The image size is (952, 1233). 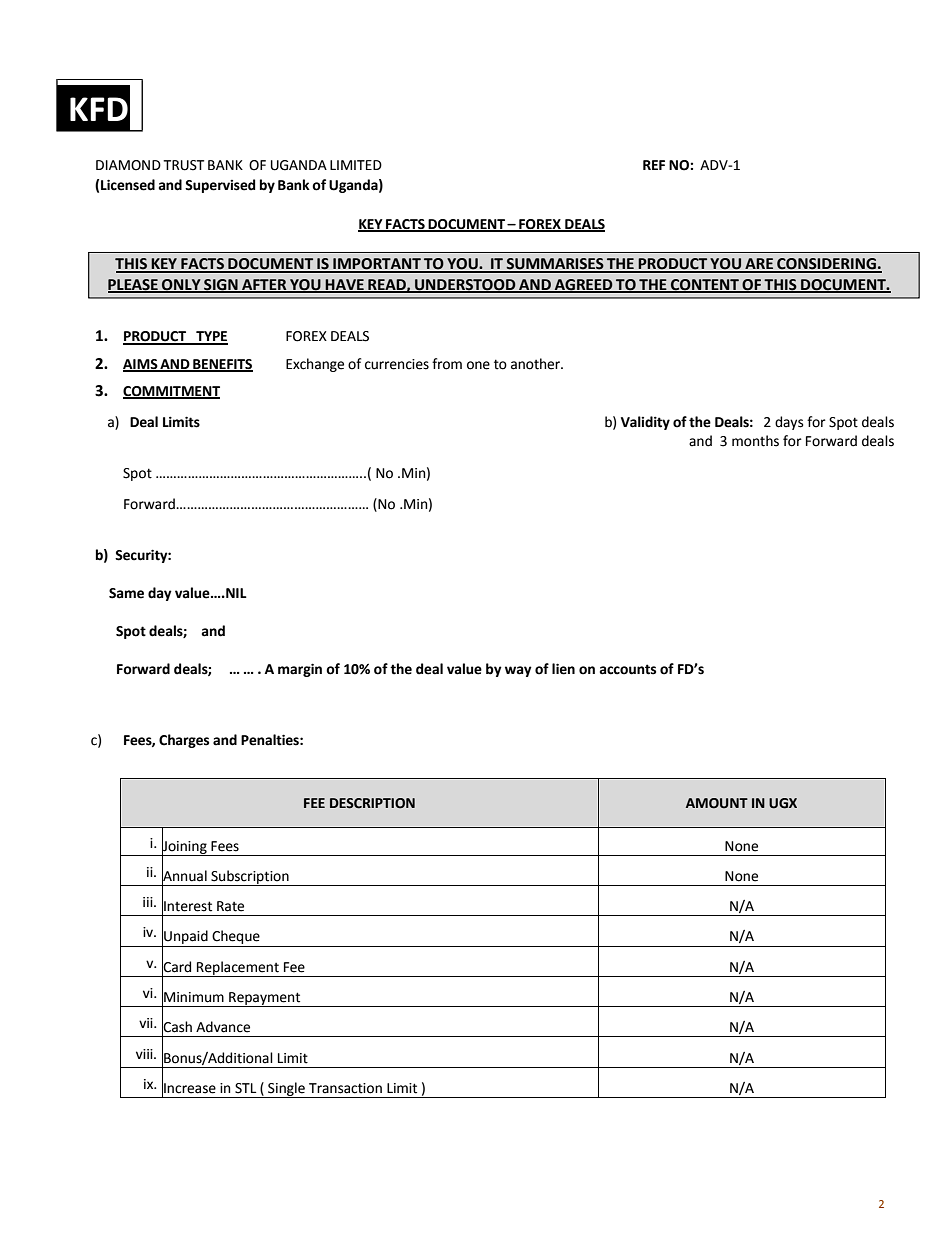 I want to click on accounts, so click(x=628, y=669).
